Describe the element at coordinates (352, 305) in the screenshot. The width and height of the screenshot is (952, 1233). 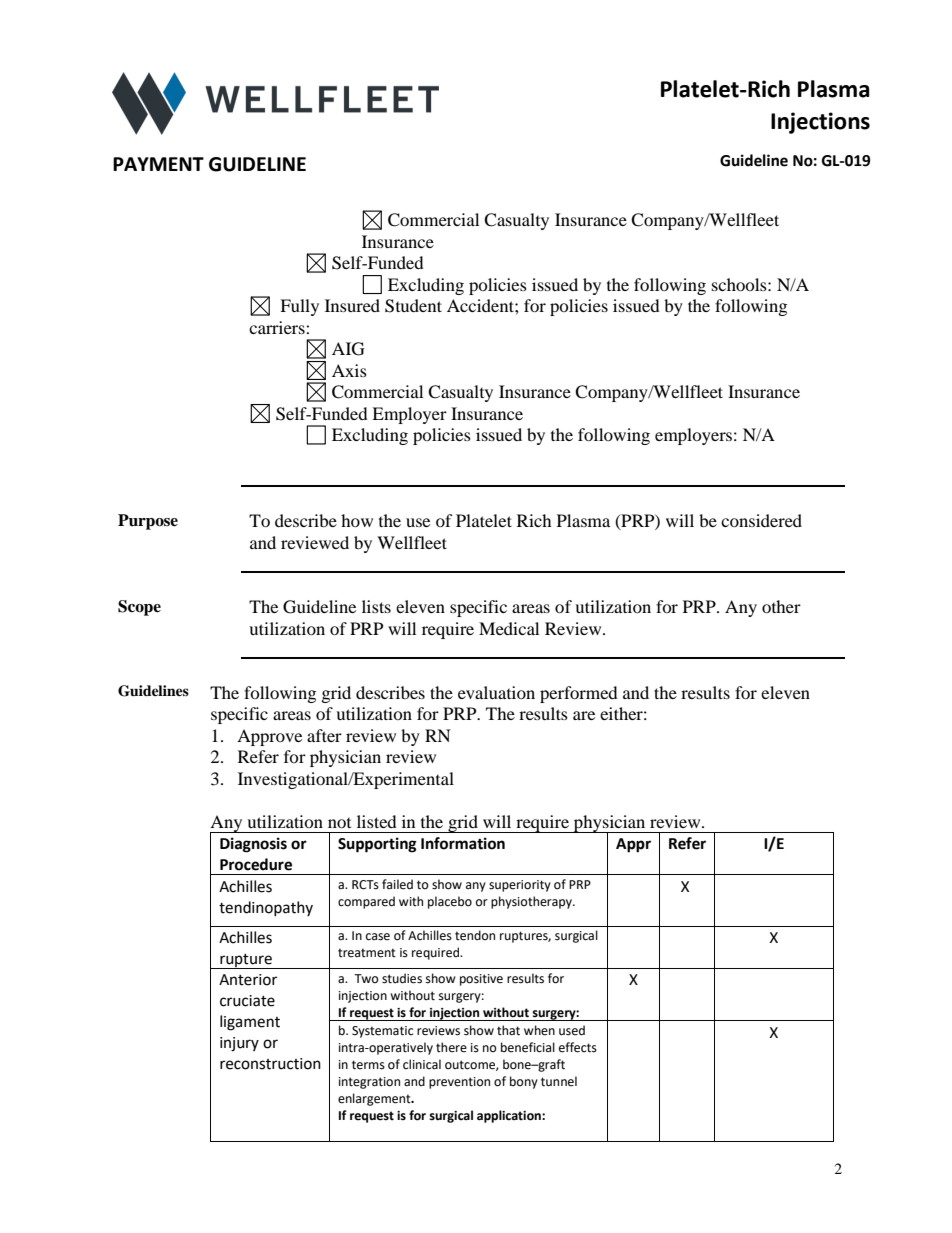
I see `Insured` at that location.
